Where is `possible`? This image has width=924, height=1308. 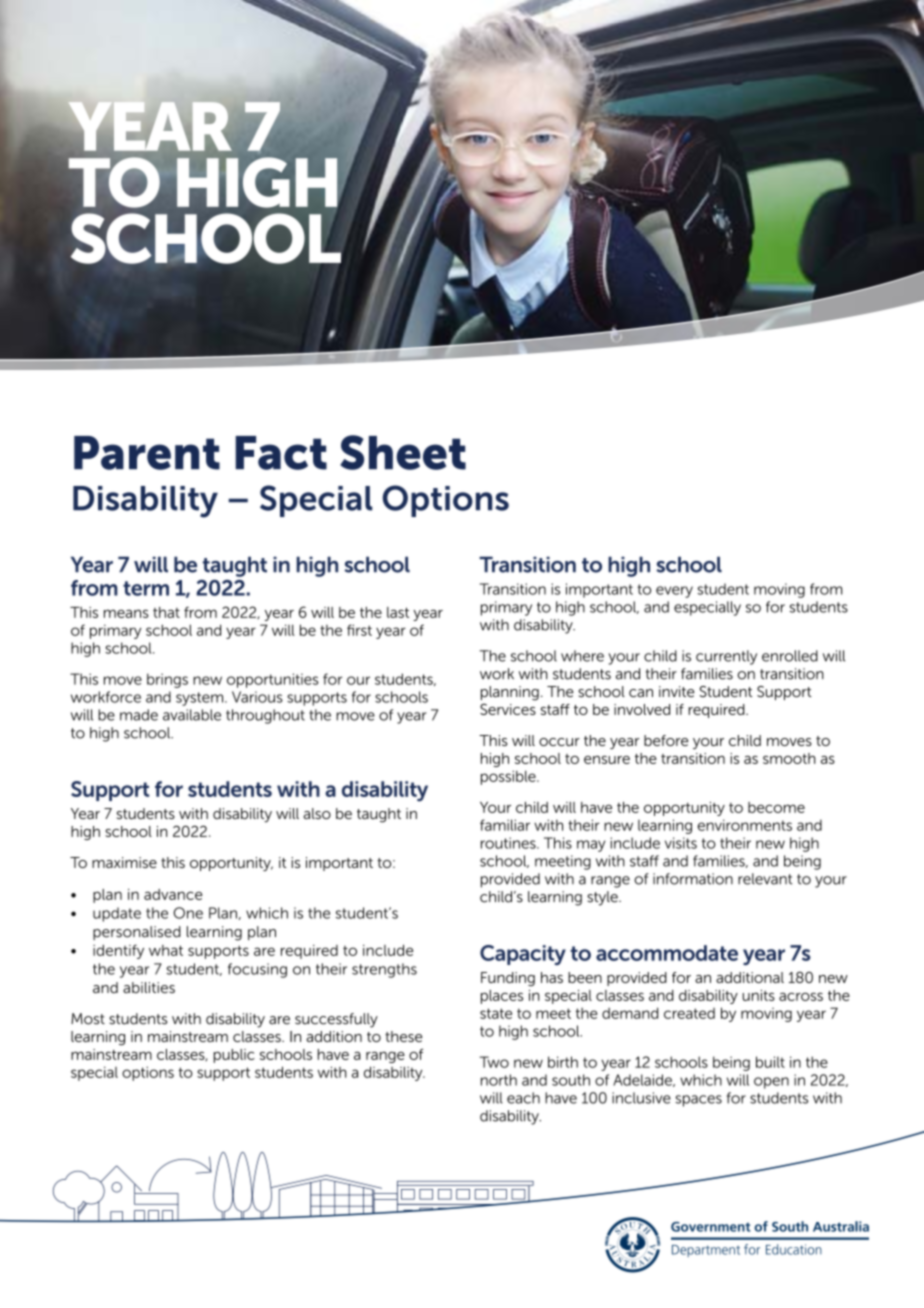
possible is located at coordinates (509, 777).
